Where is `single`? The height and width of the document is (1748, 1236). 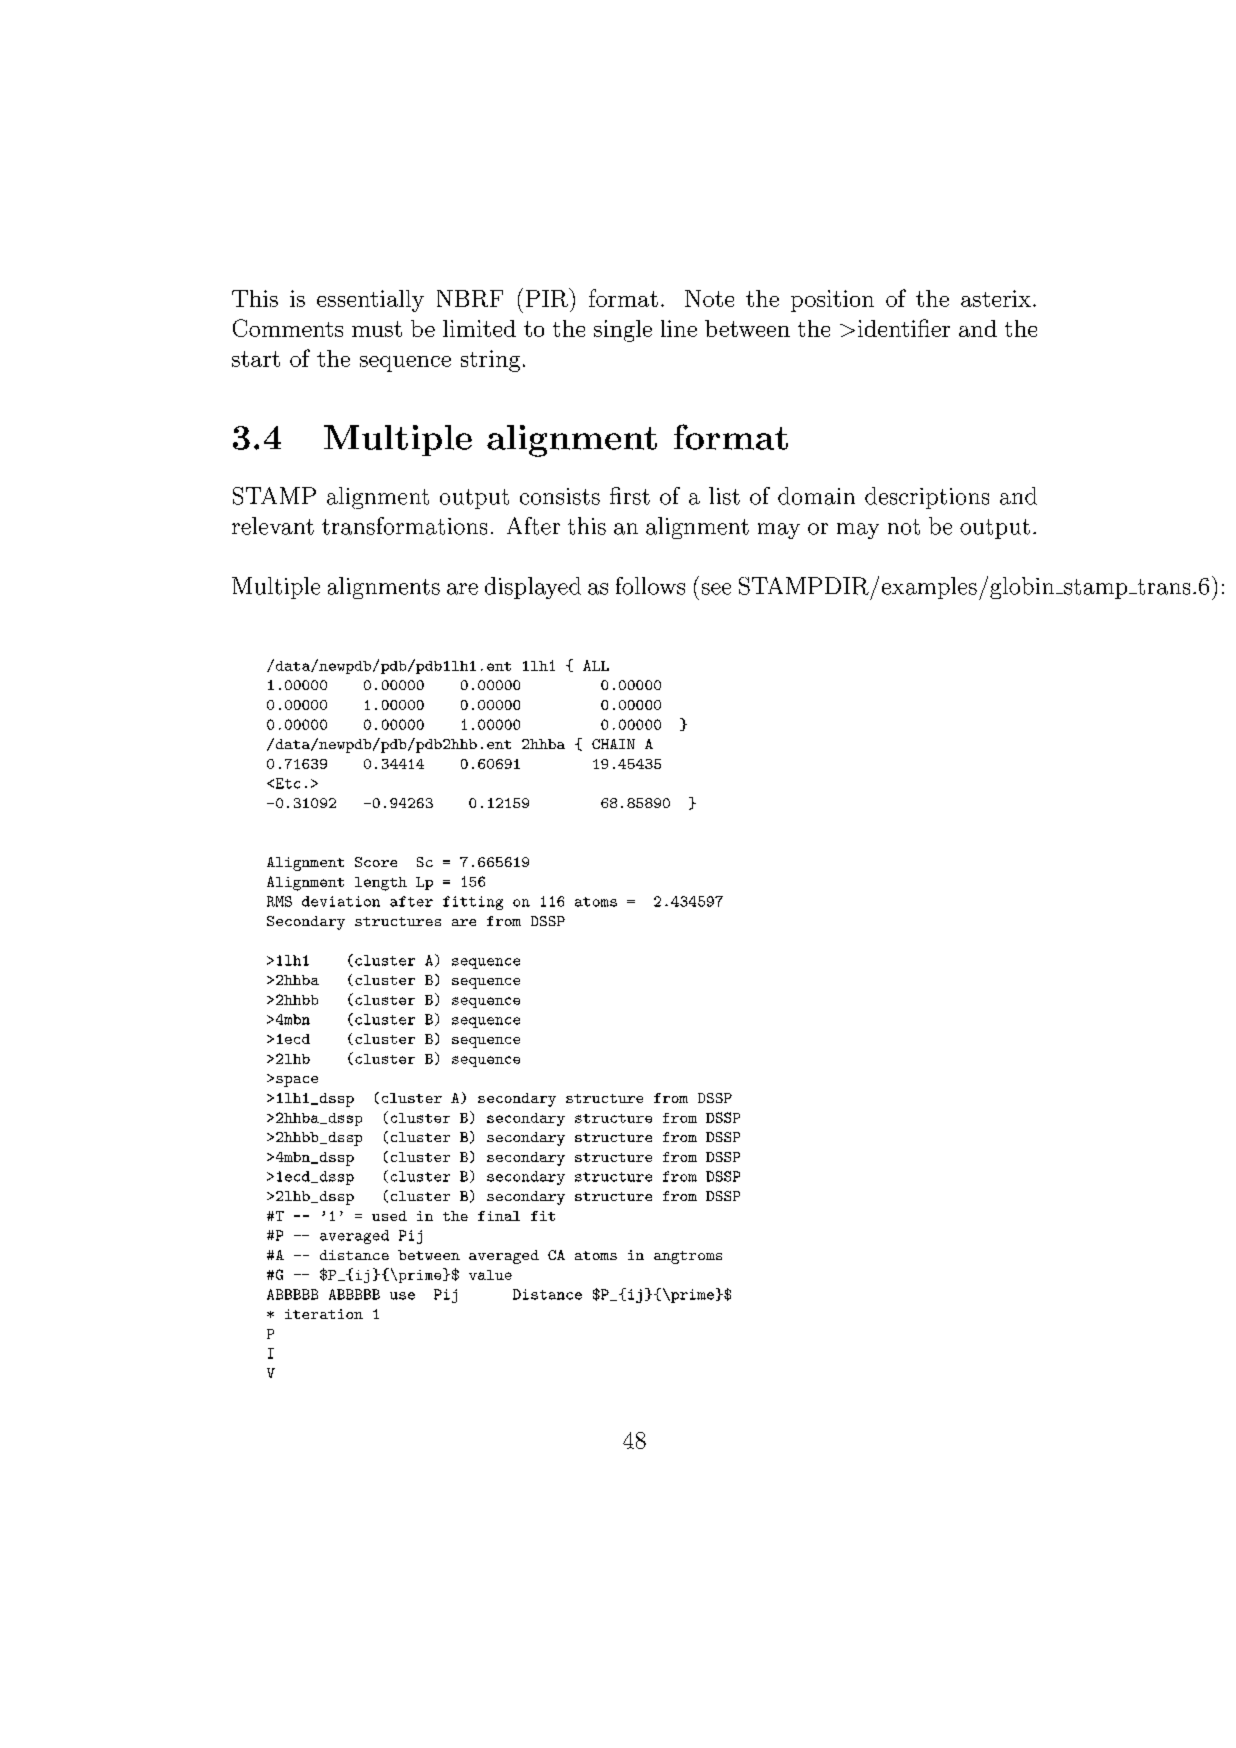 single is located at coordinates (623, 331).
